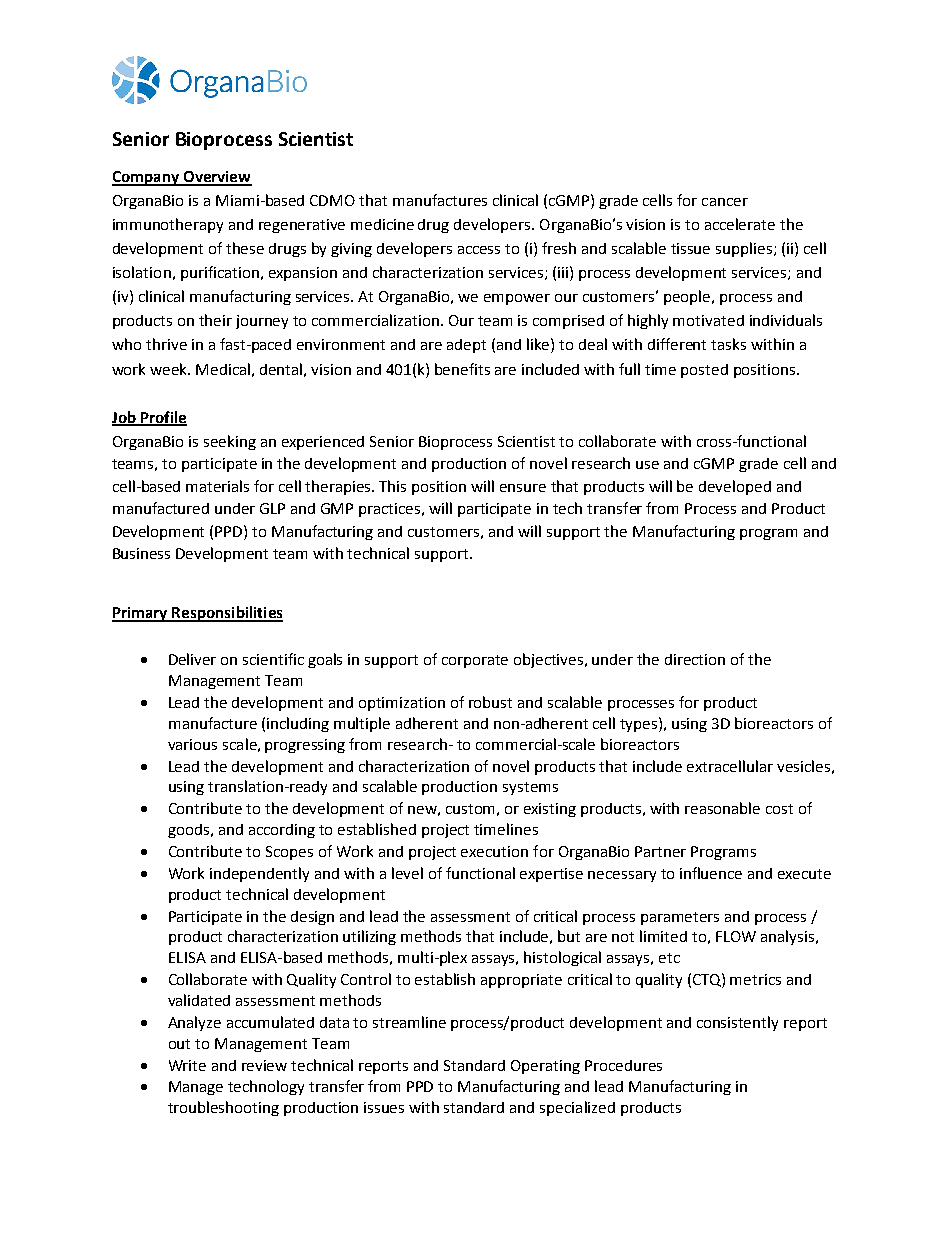  What do you see at coordinates (216, 178) in the screenshot?
I see `Overview` at bounding box center [216, 178].
